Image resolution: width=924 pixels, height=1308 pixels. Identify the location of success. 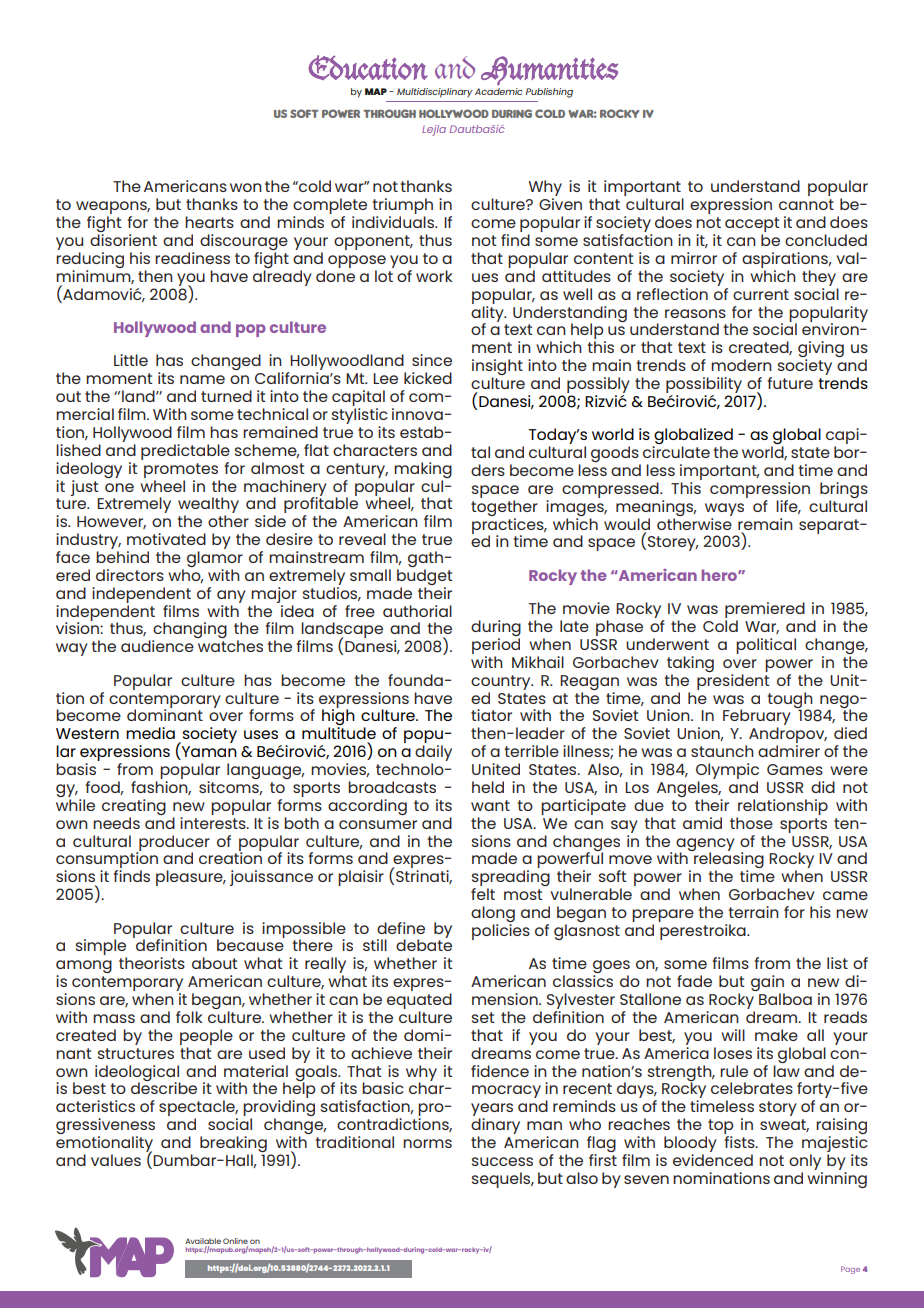
(502, 1161).
